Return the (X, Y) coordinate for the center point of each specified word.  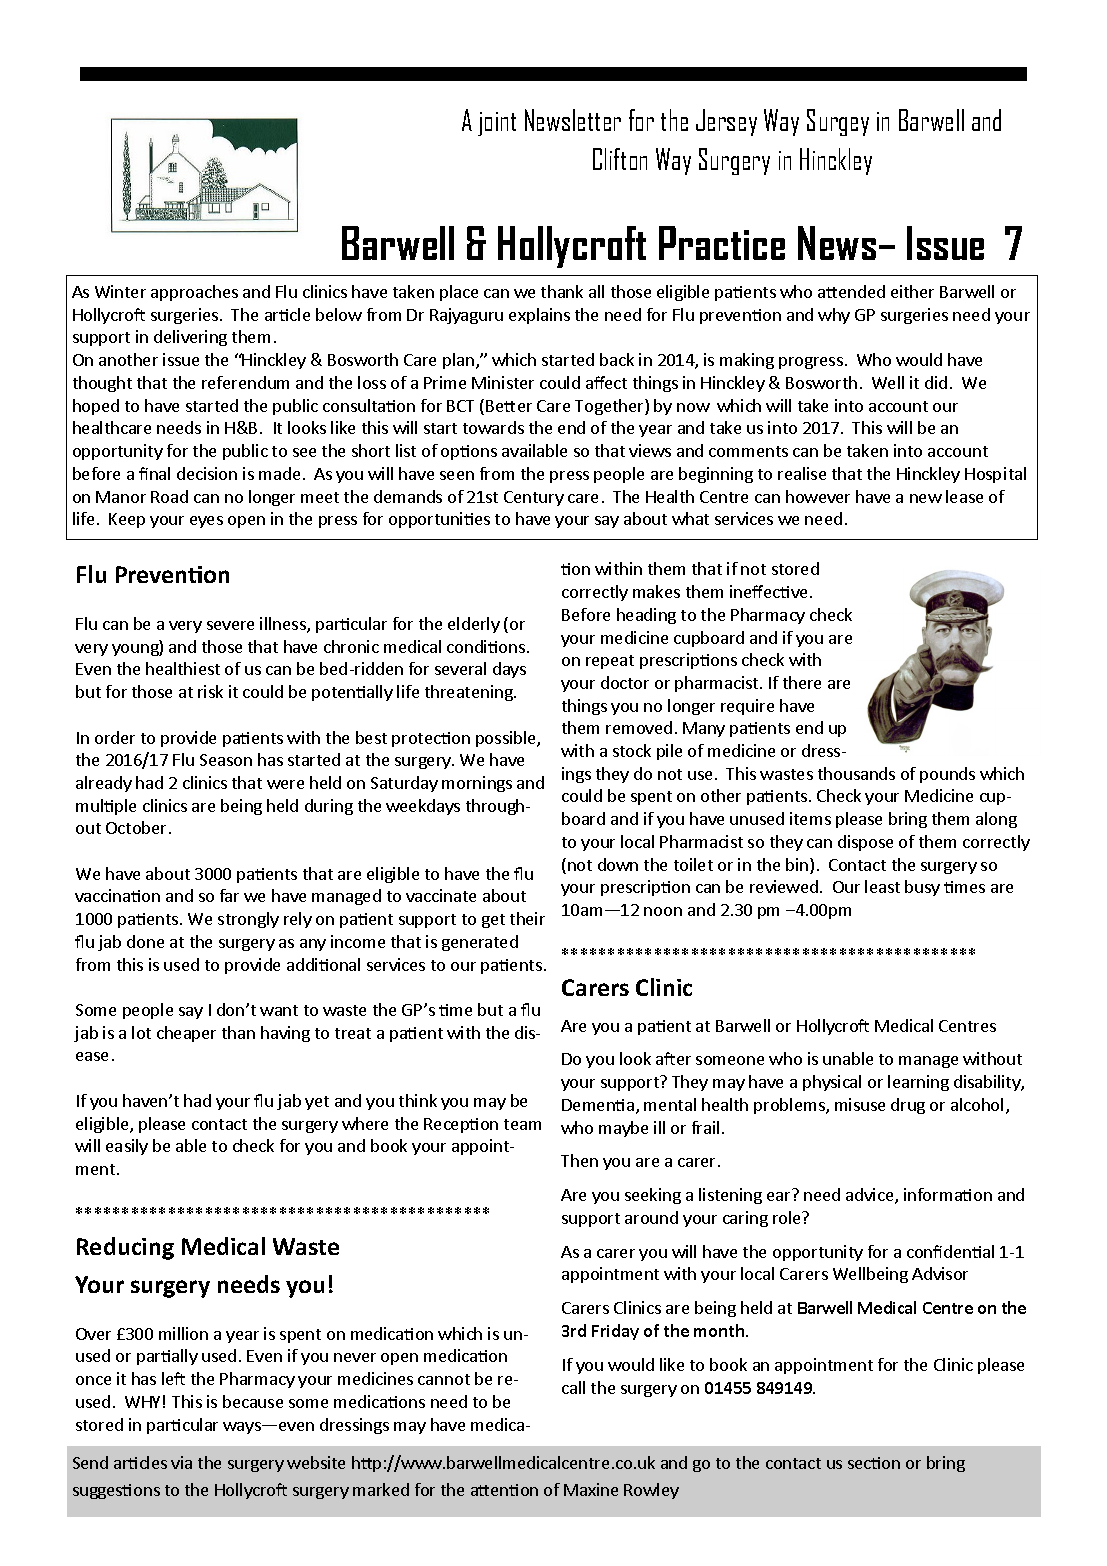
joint (497, 124)
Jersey (726, 122)
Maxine (591, 1489)
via (181, 1462)
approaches (194, 293)
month (719, 1330)
